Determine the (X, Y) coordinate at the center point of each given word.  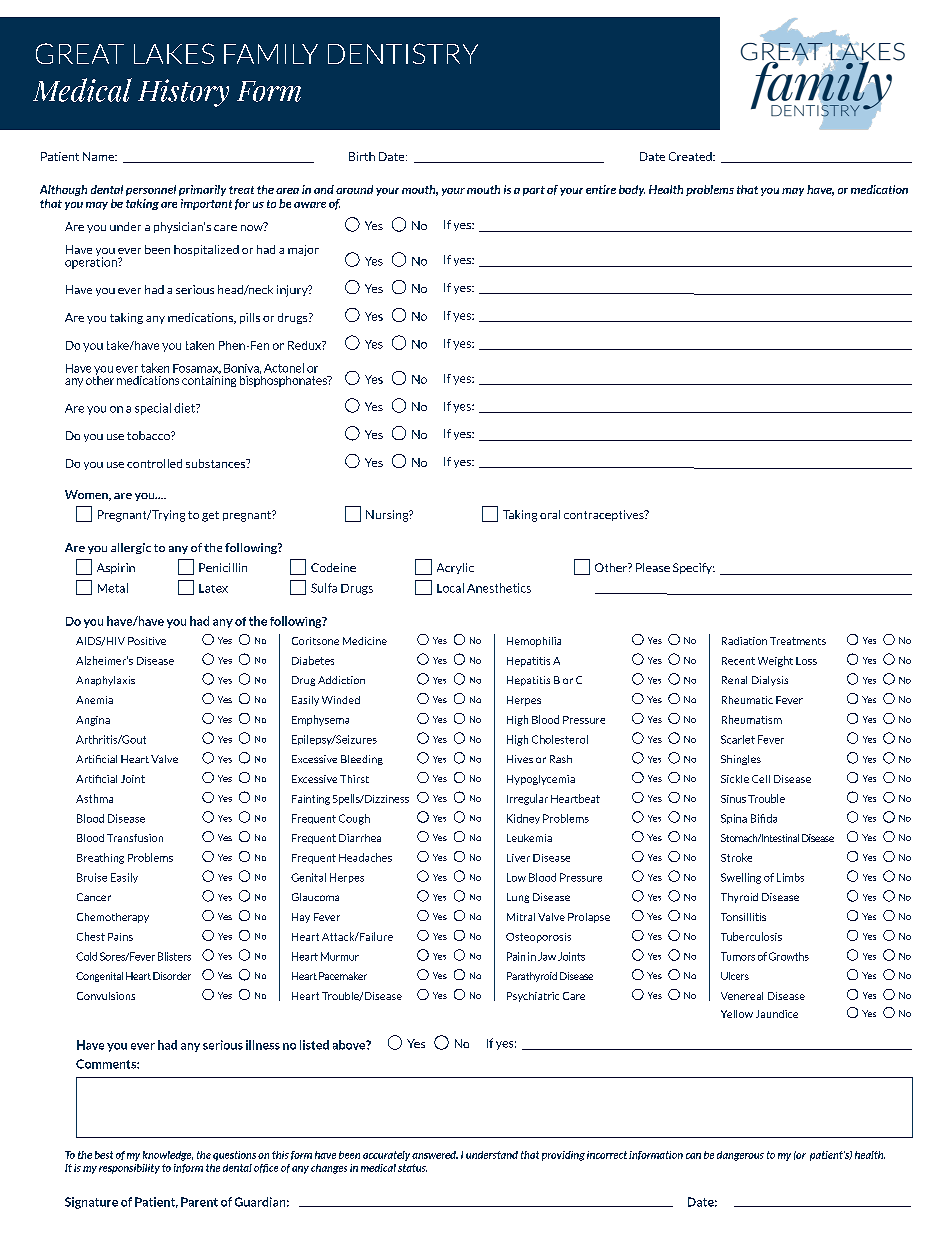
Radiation (744, 641)
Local (450, 588)
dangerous (740, 1156)
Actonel (284, 368)
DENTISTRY (403, 53)
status (412, 1168)
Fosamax (197, 369)
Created (691, 156)
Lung (518, 898)
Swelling (741, 878)
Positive (147, 641)
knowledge (168, 1156)
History (183, 93)
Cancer (94, 897)
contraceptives (605, 515)
